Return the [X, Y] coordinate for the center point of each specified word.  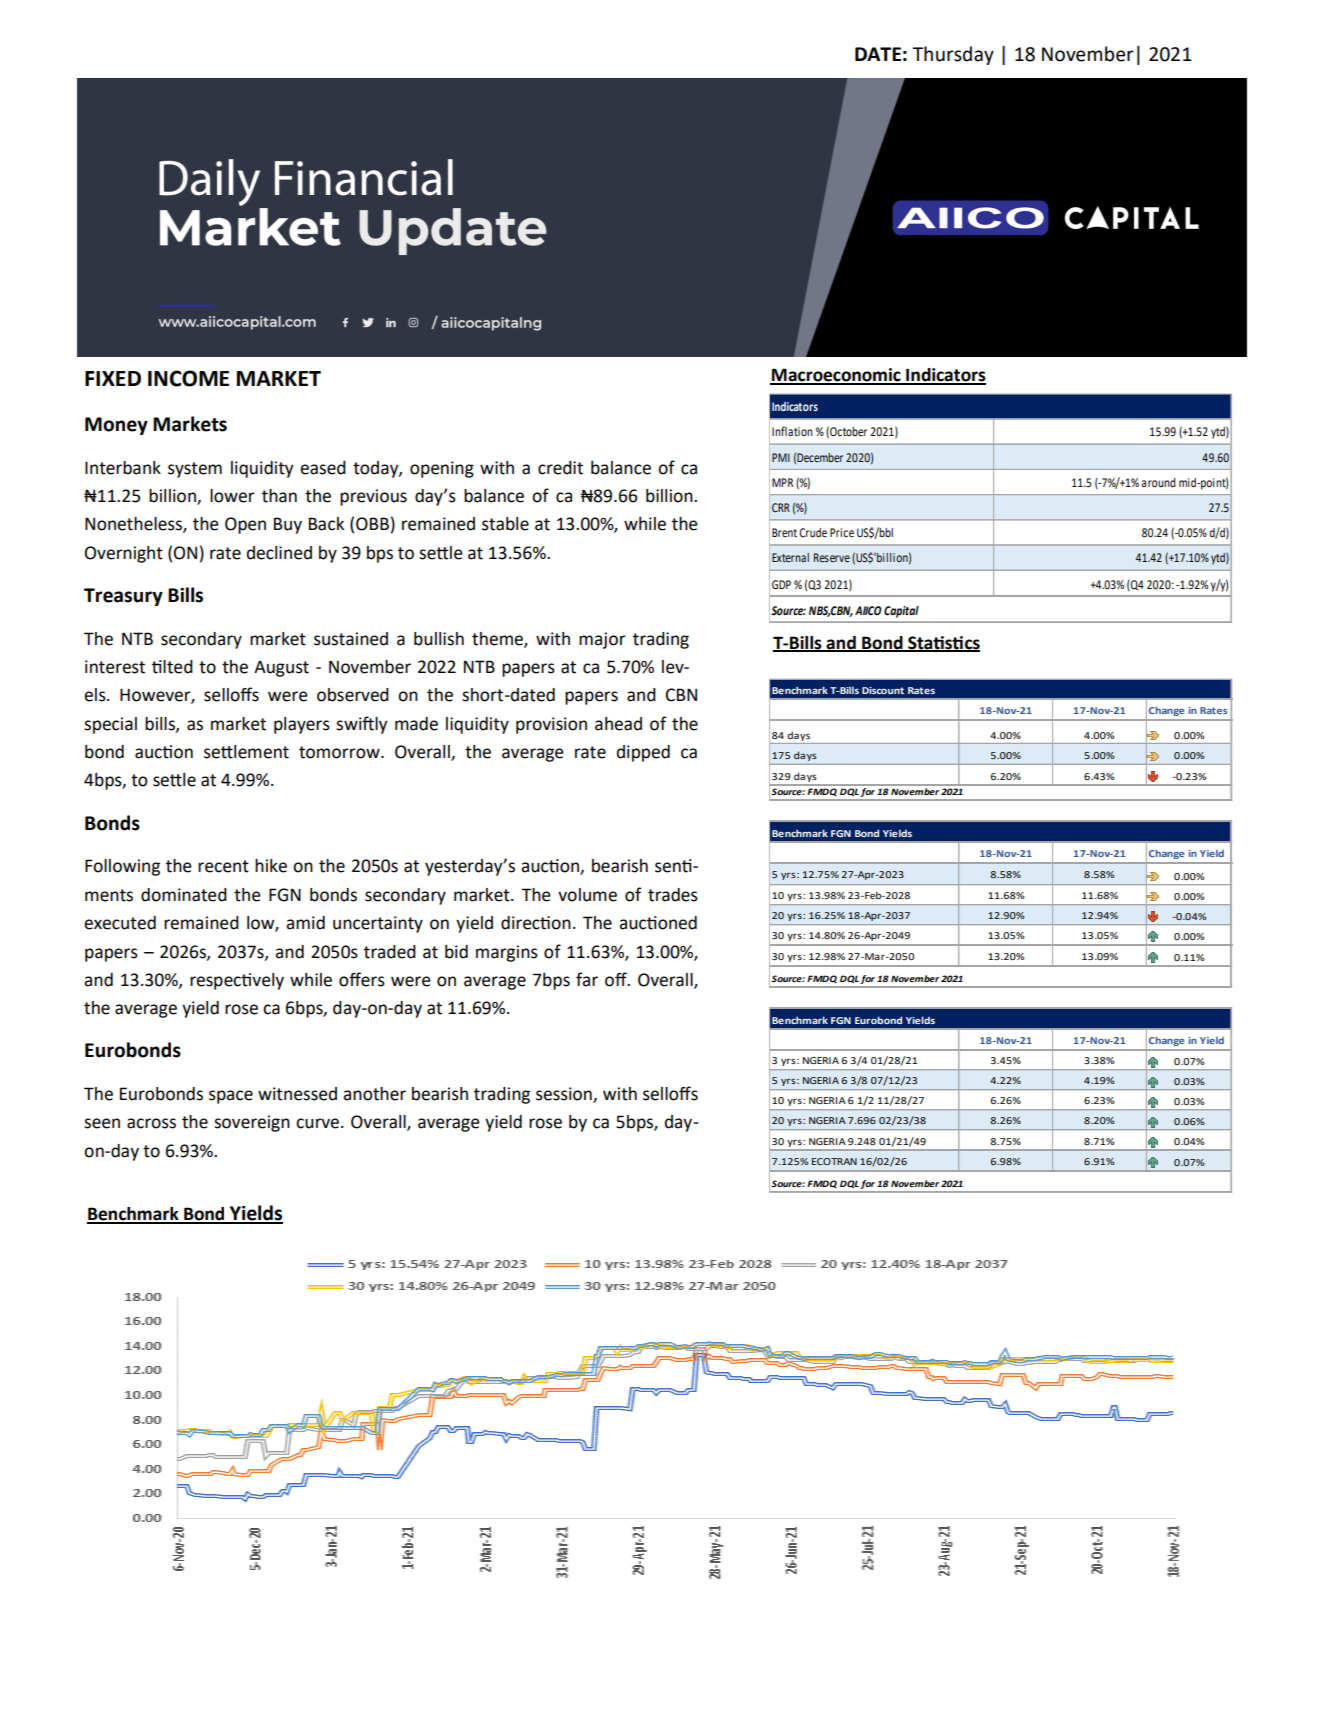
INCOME [188, 378]
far [587, 979]
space [231, 1097]
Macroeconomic [836, 376]
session [565, 1095]
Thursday [953, 55]
